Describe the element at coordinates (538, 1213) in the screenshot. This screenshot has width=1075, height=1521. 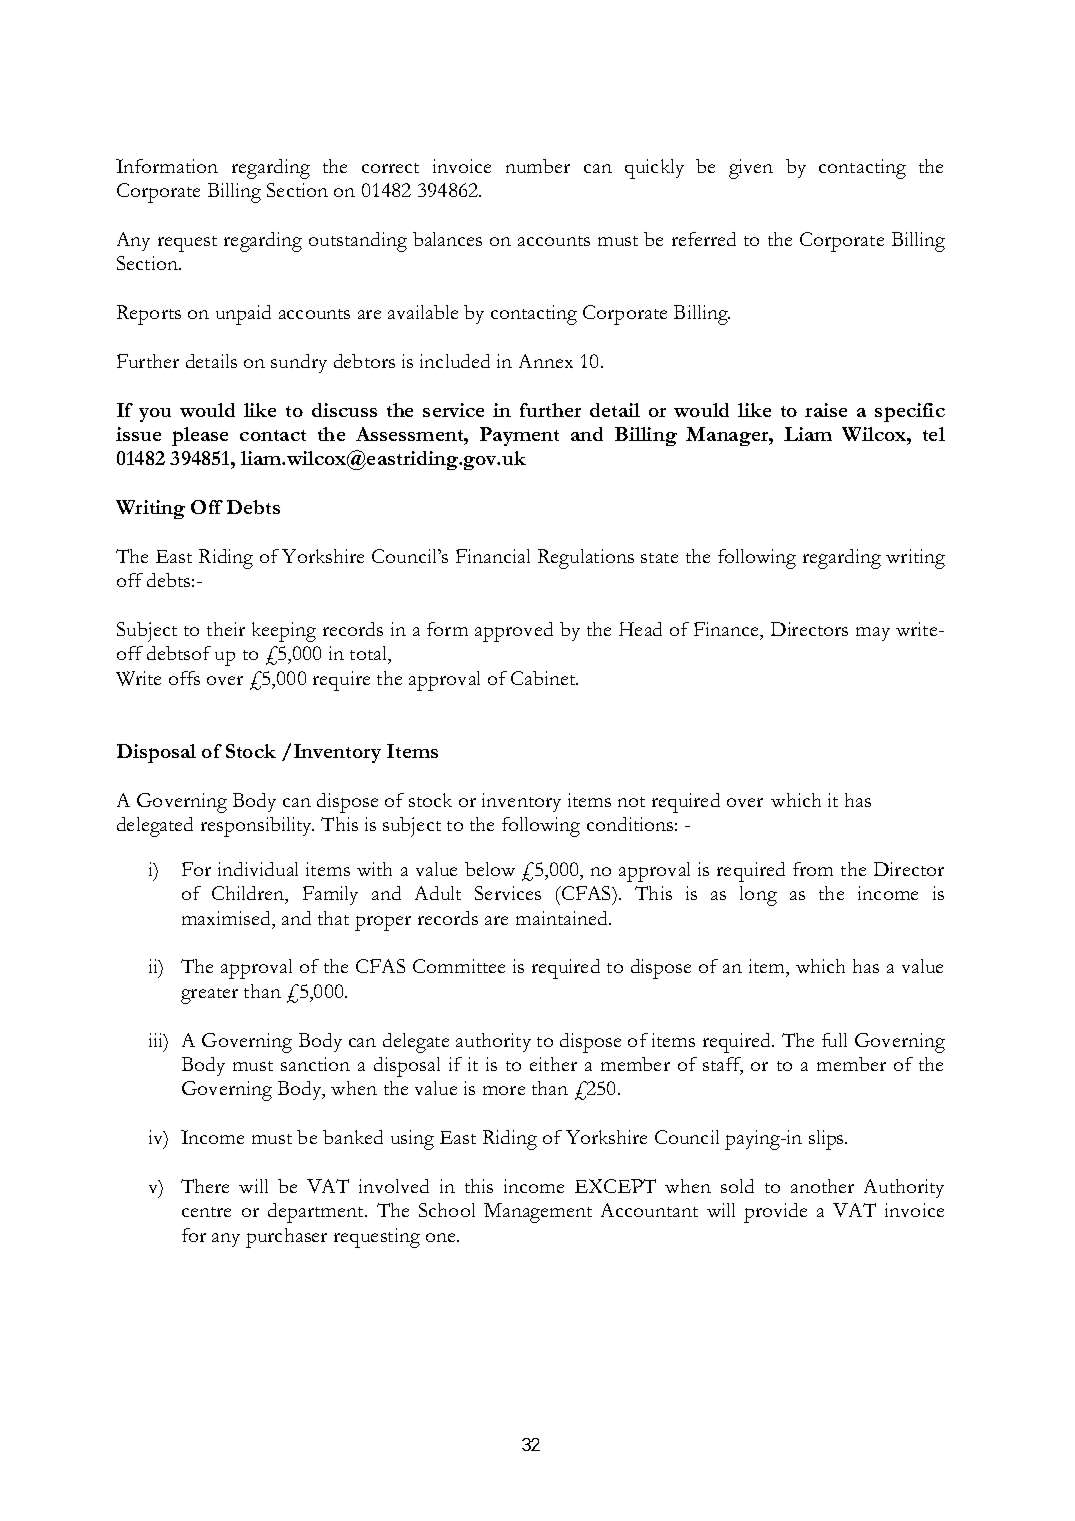
I see `Management` at that location.
